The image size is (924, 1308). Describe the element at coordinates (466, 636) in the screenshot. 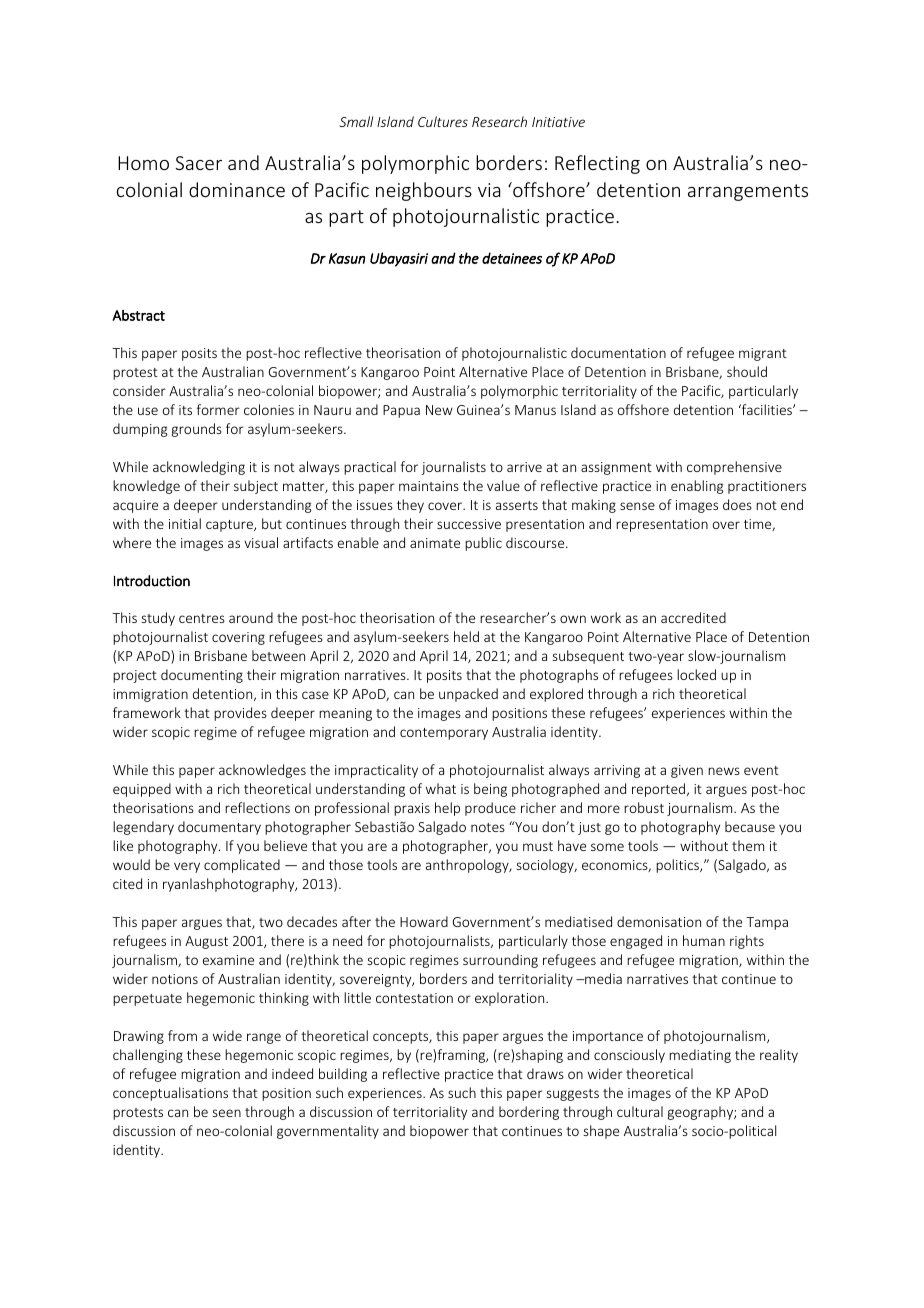

I see `held` at that location.
